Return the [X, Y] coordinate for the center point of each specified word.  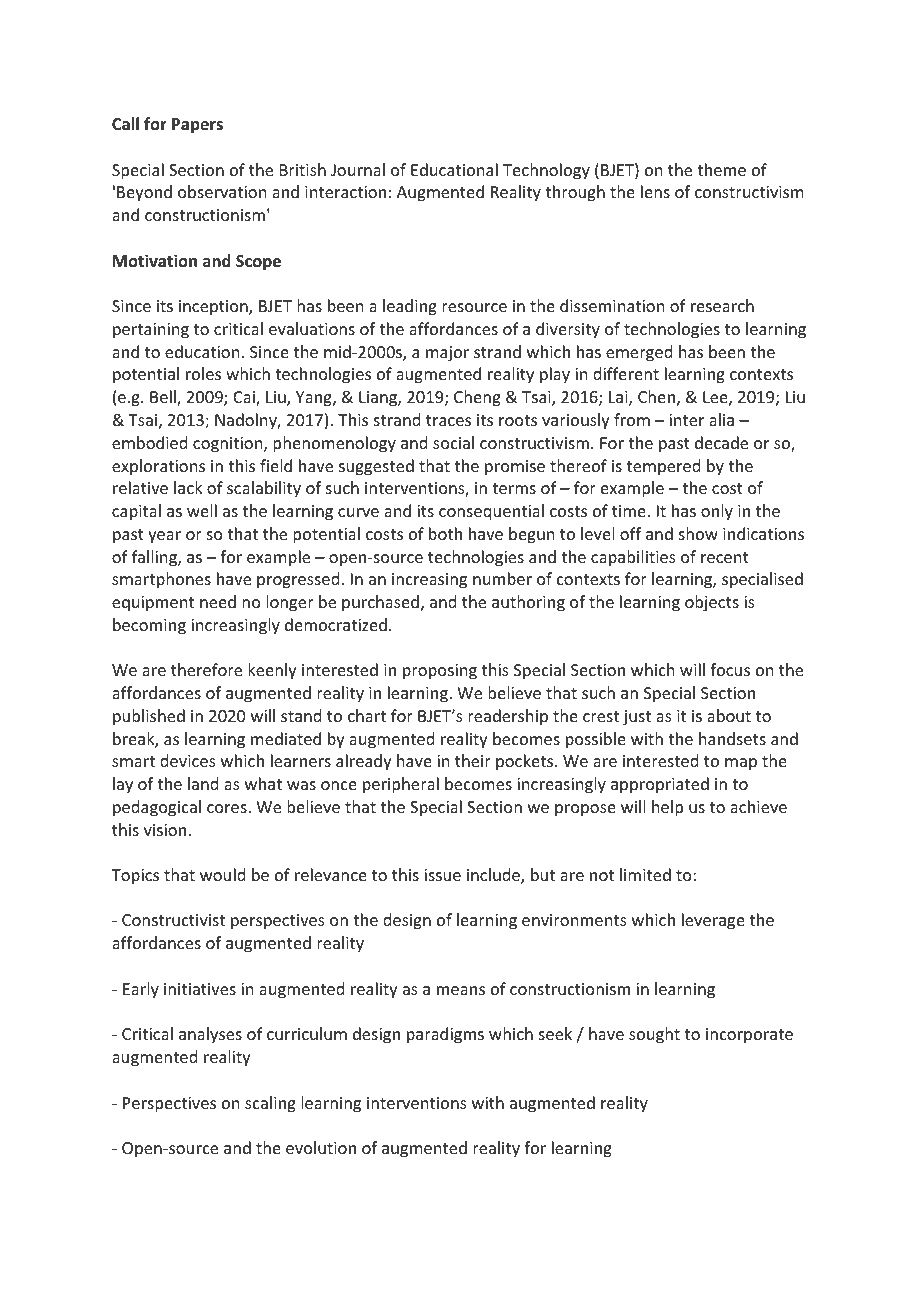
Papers [197, 126]
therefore [206, 669]
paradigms [445, 1035]
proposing [440, 672]
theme [721, 169]
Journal [358, 169]
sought [654, 1035]
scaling [270, 1104]
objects [712, 603]
